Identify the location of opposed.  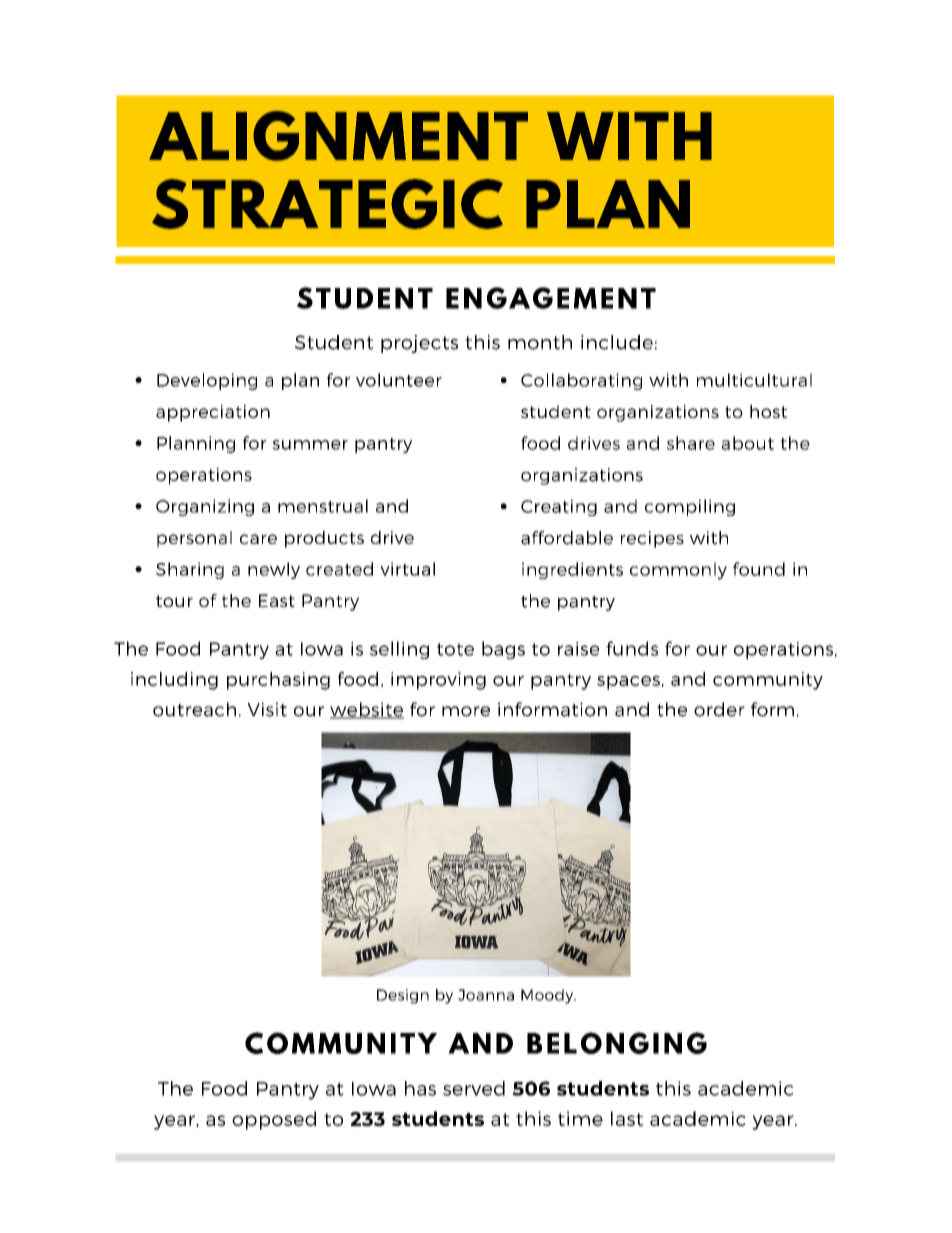
(274, 1120).
